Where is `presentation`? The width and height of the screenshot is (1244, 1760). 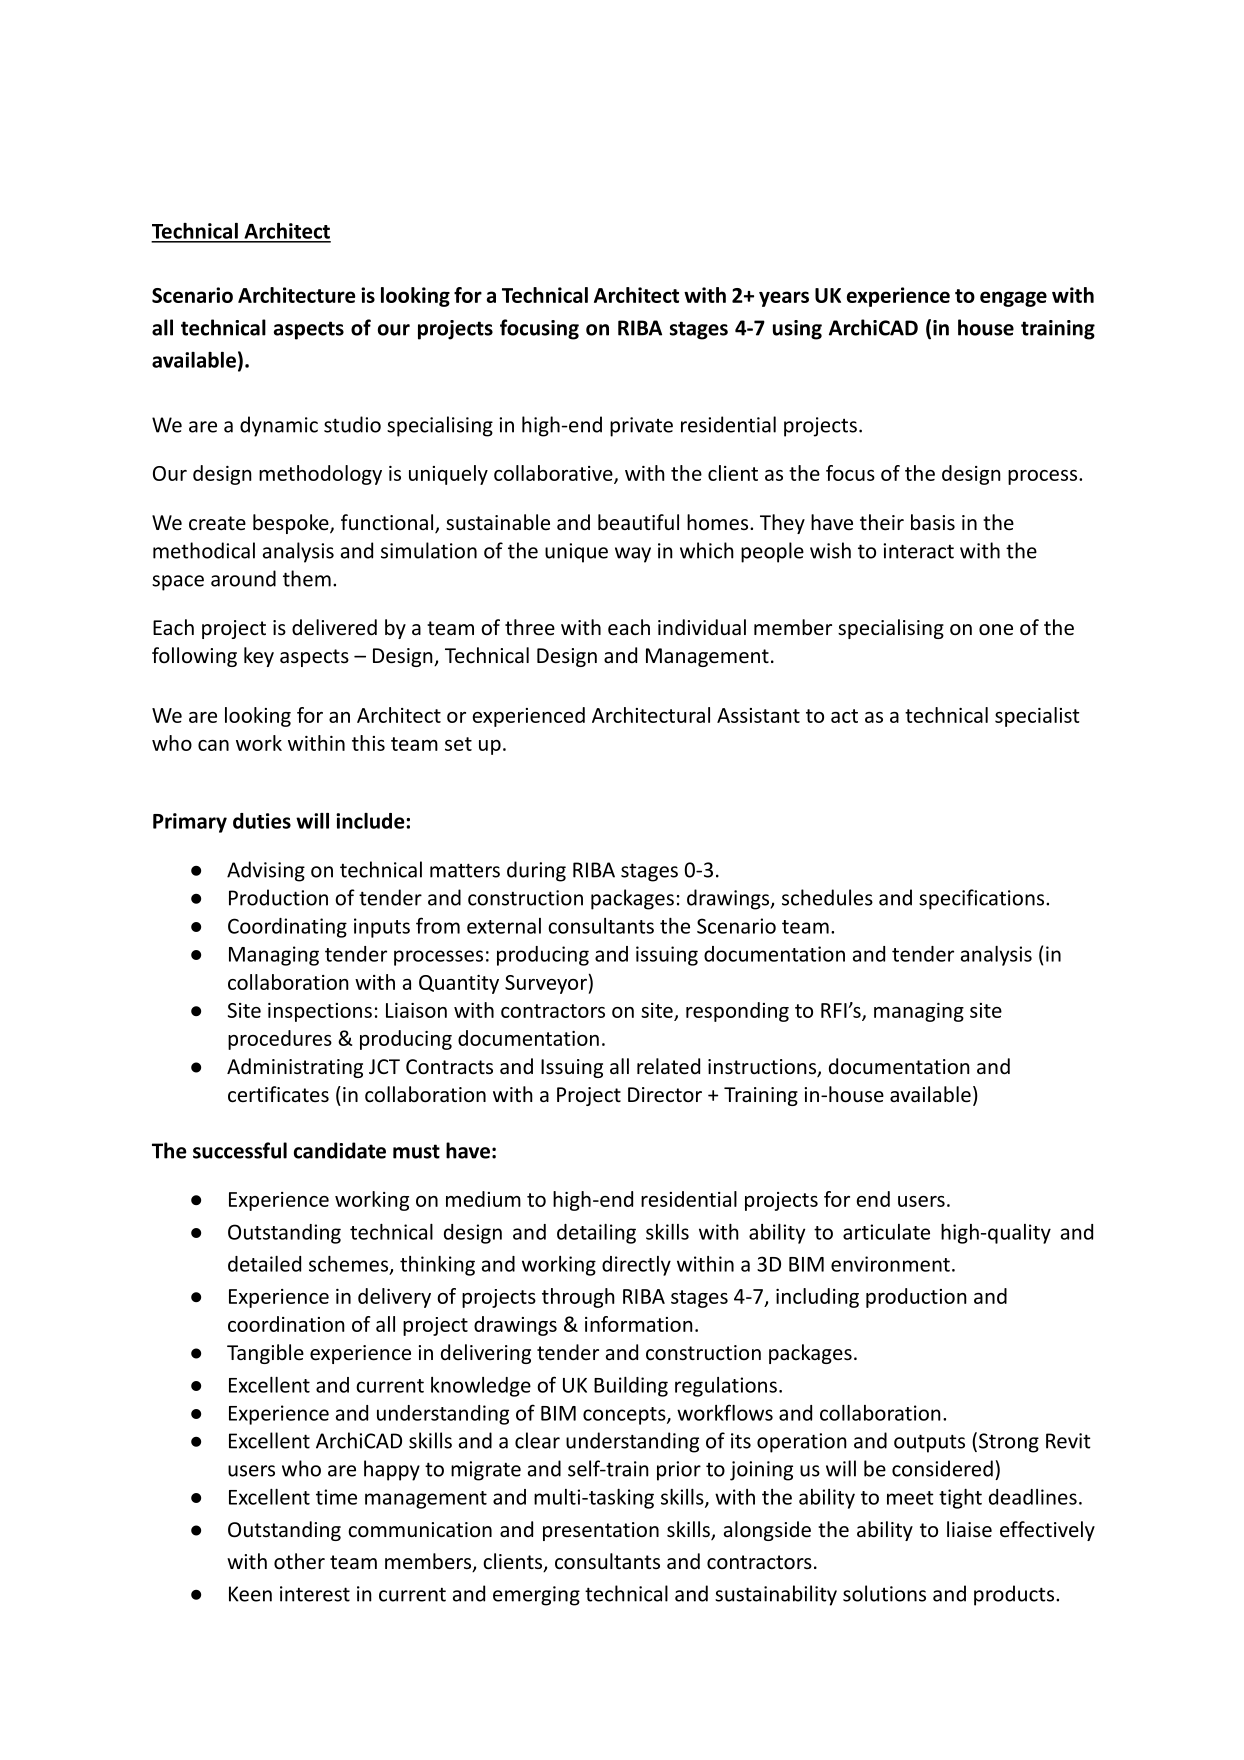
presentation is located at coordinates (601, 1531).
